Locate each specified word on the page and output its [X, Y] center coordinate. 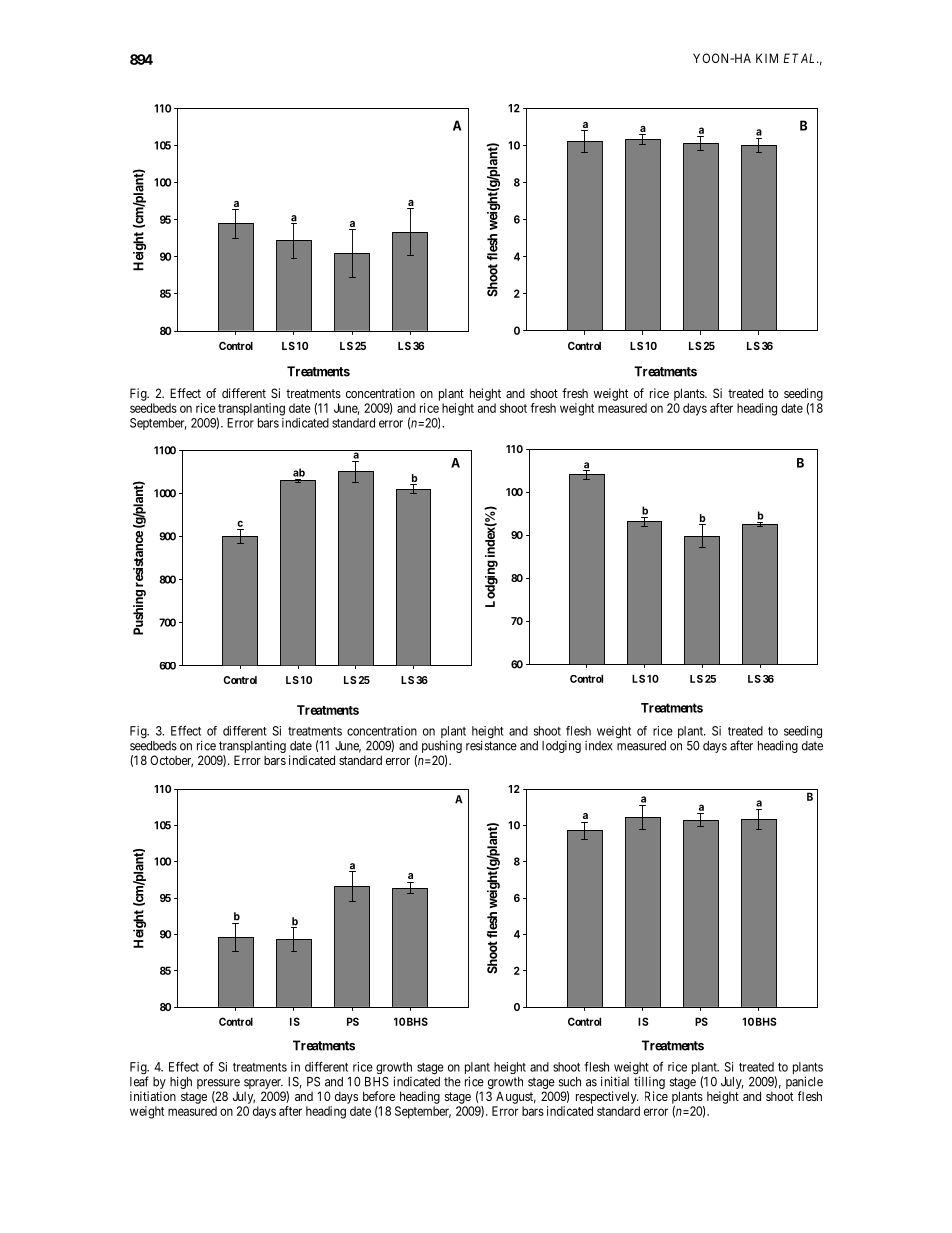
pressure [218, 1084]
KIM [767, 58]
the [452, 1082]
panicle [804, 1082]
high [181, 1082]
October [171, 761]
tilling [649, 1084]
